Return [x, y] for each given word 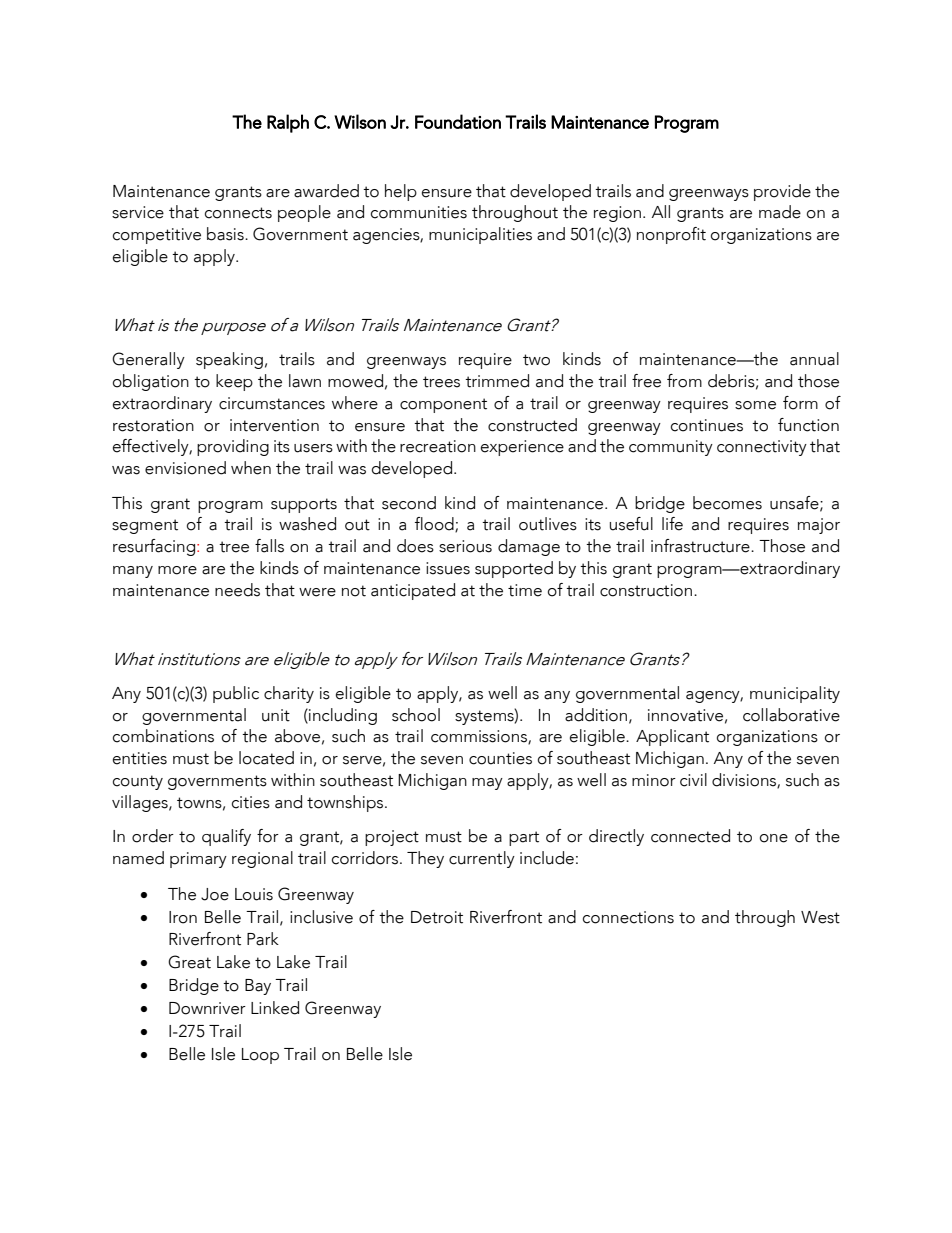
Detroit [437, 917]
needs [237, 590]
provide [782, 192]
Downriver [207, 1008]
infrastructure [701, 546]
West [820, 917]
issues [448, 568]
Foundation [458, 121]
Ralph [288, 123]
